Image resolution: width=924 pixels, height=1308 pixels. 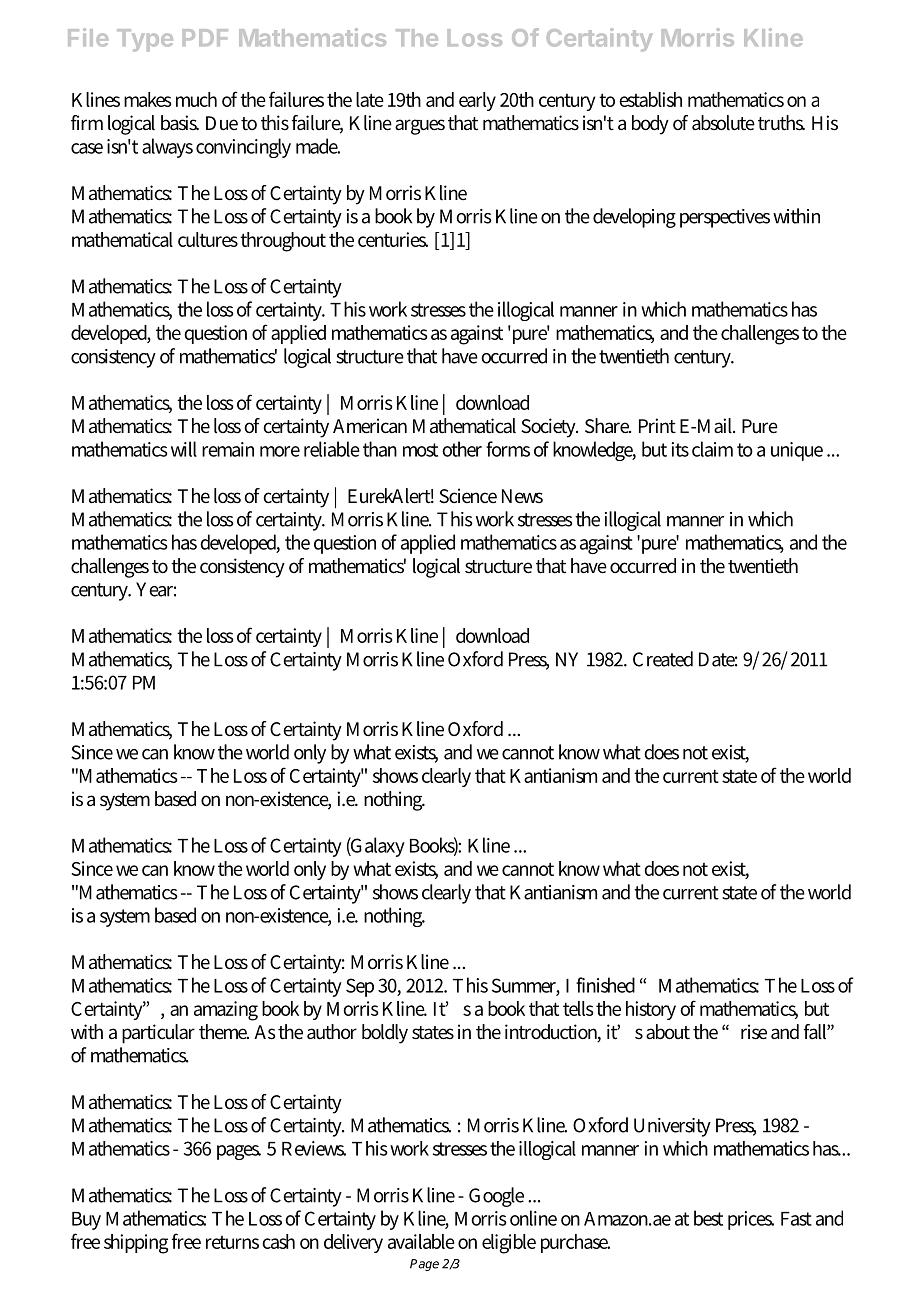 What do you see at coordinates (360, 987) in the screenshot?
I see `Sep` at bounding box center [360, 987].
